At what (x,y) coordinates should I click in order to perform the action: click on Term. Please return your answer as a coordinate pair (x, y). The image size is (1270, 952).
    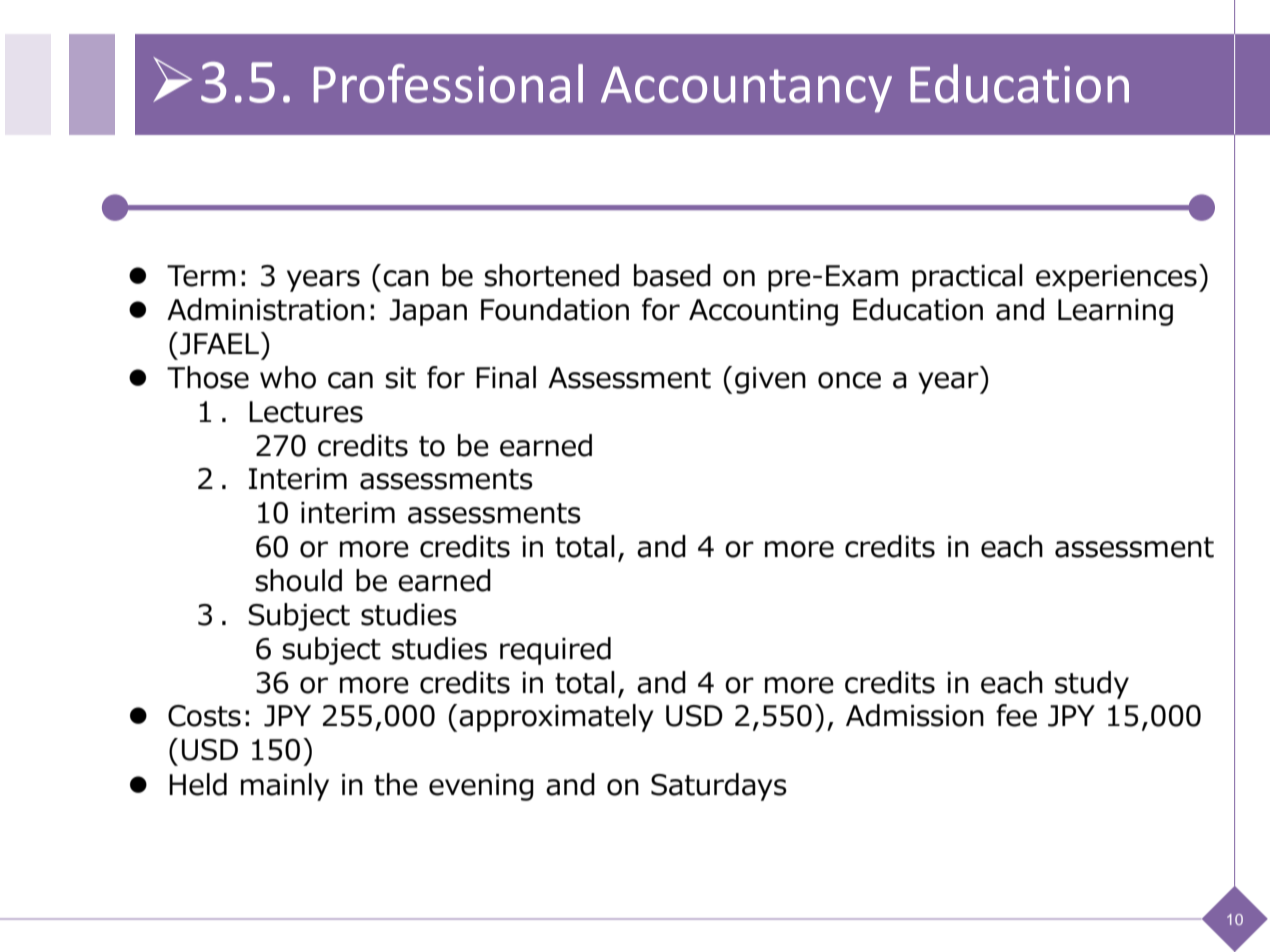
    Looking at the image, I should click on (201, 276).
